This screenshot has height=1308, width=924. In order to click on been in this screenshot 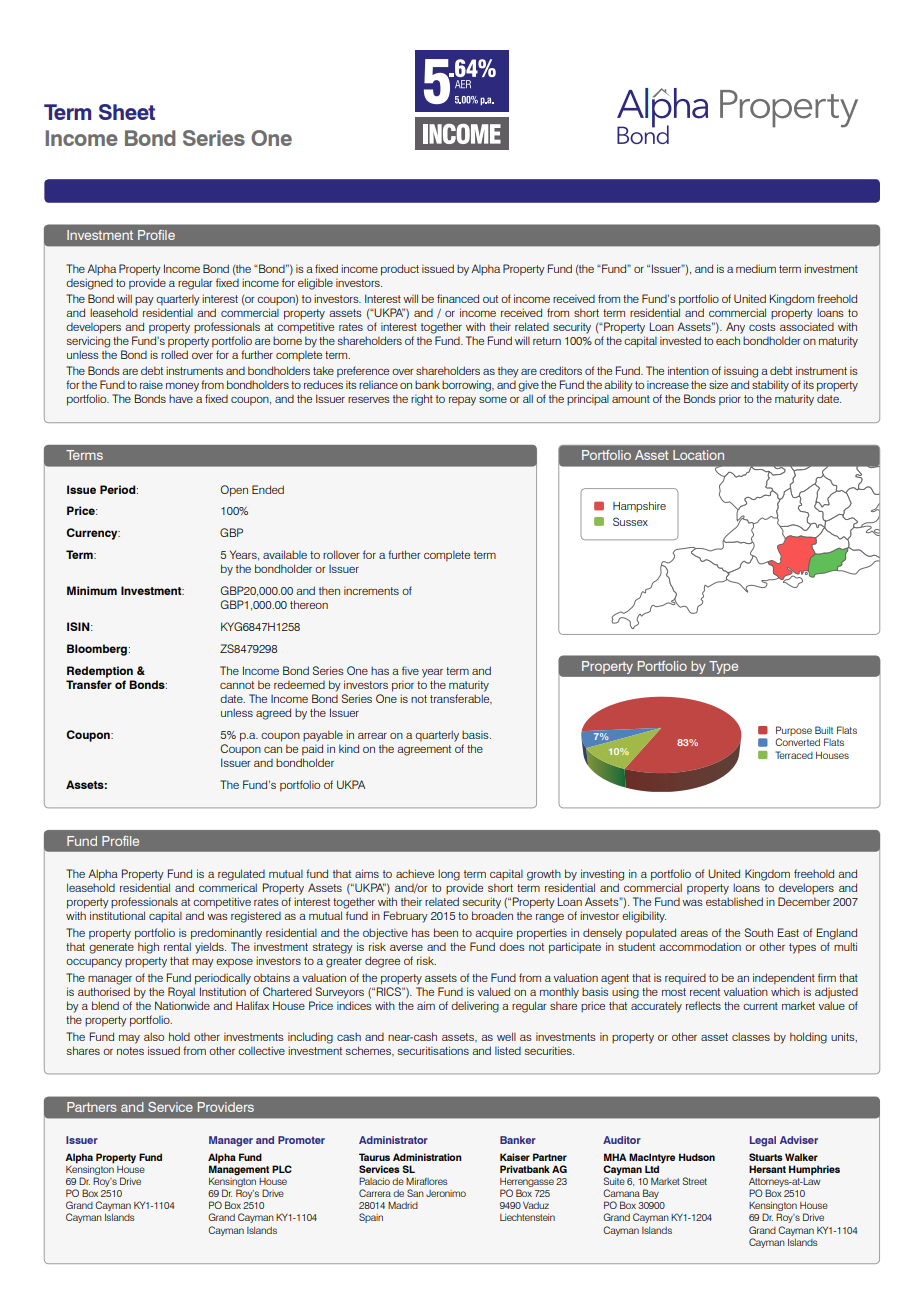, I will do `click(446, 932)`.
